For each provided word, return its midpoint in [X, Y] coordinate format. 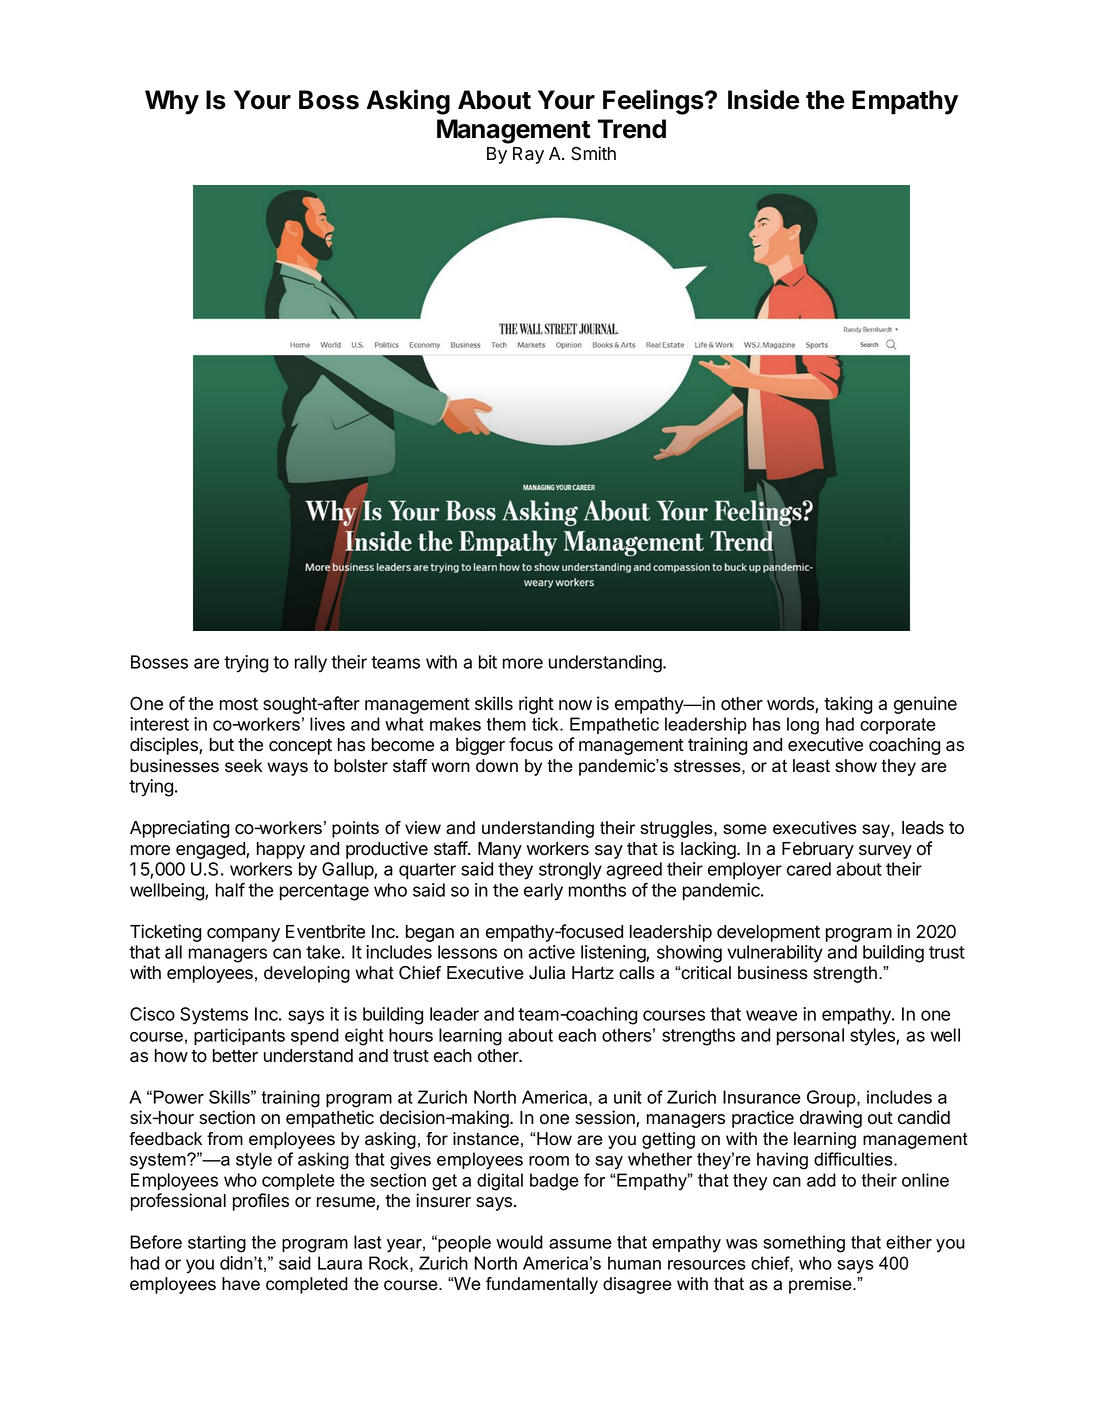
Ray [528, 155]
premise [821, 1285]
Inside [763, 99]
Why [172, 102]
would [519, 1242]
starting [217, 1244]
